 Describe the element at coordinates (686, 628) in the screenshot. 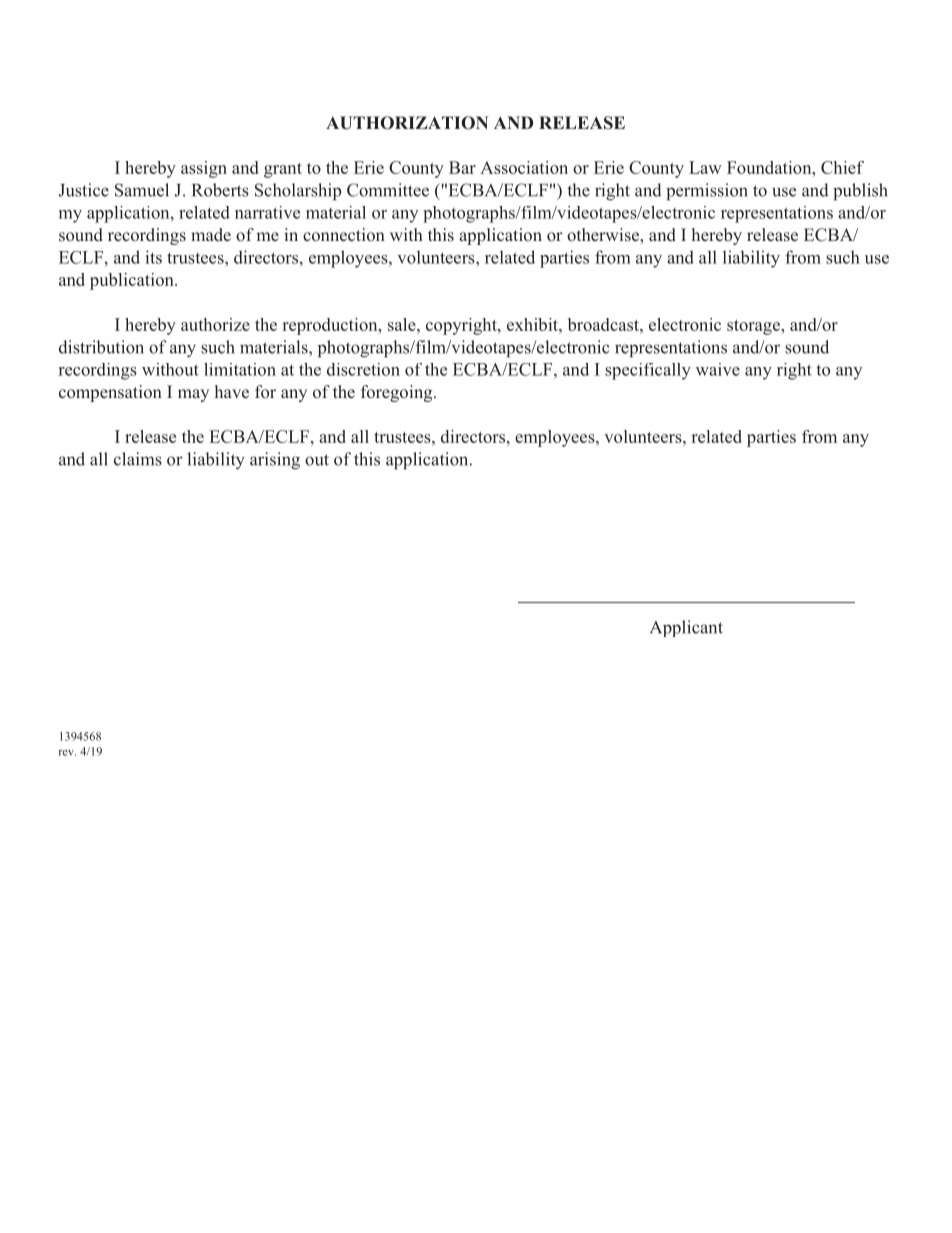

I see `Applicant` at that location.
